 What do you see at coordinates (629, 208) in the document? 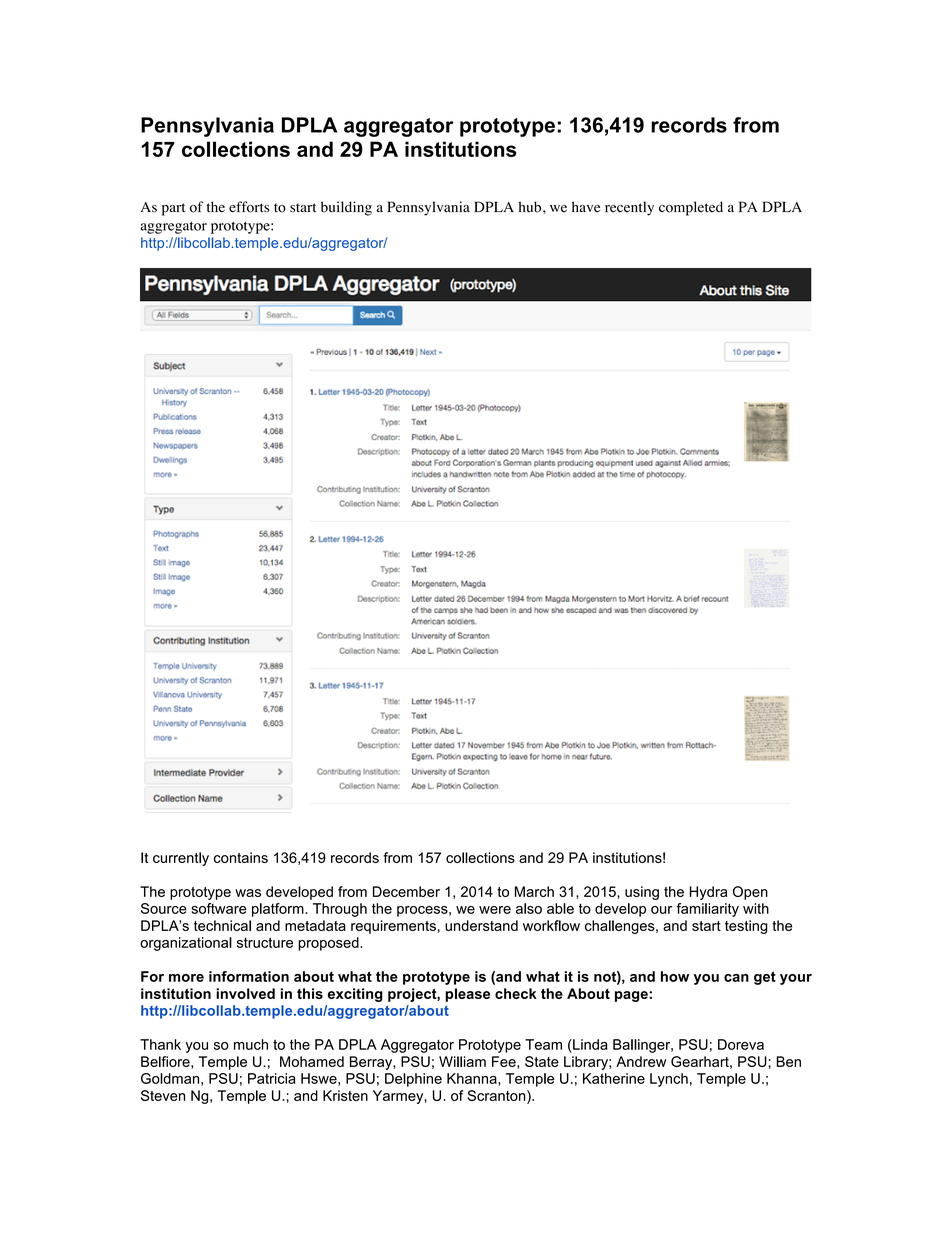
I see `recently` at bounding box center [629, 208].
